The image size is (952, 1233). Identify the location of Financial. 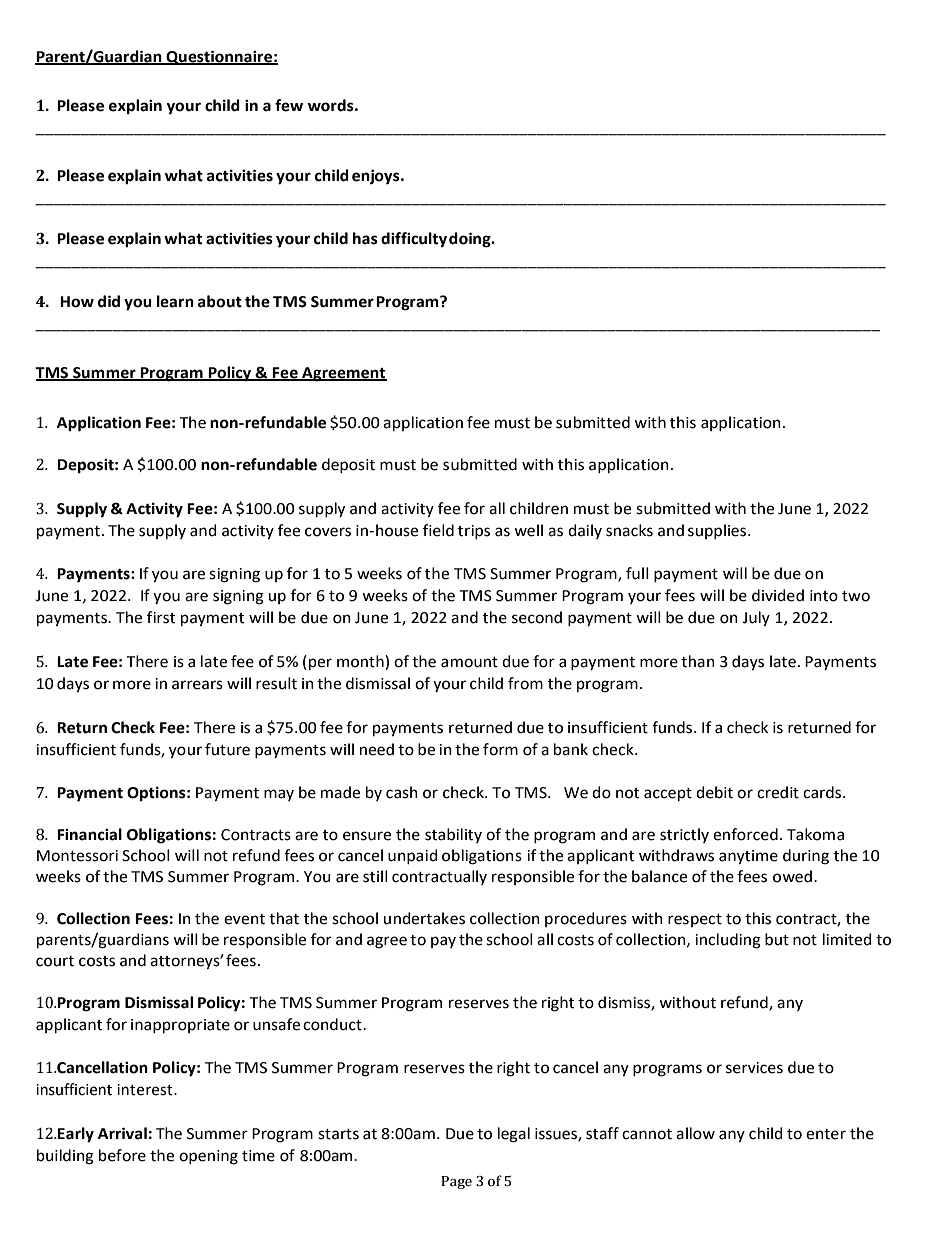
(89, 834).
